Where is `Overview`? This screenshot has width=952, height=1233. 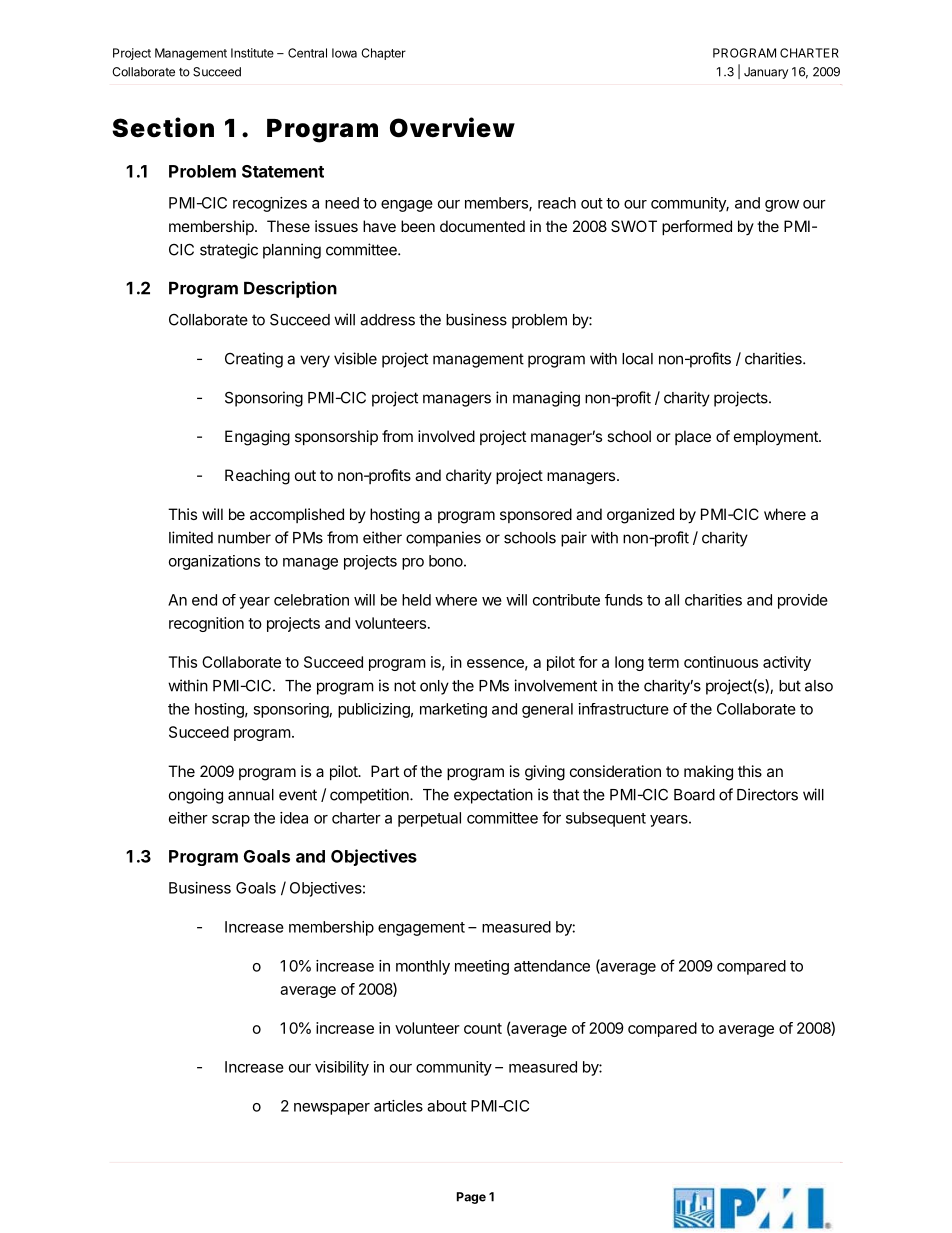
Overview is located at coordinates (452, 127).
